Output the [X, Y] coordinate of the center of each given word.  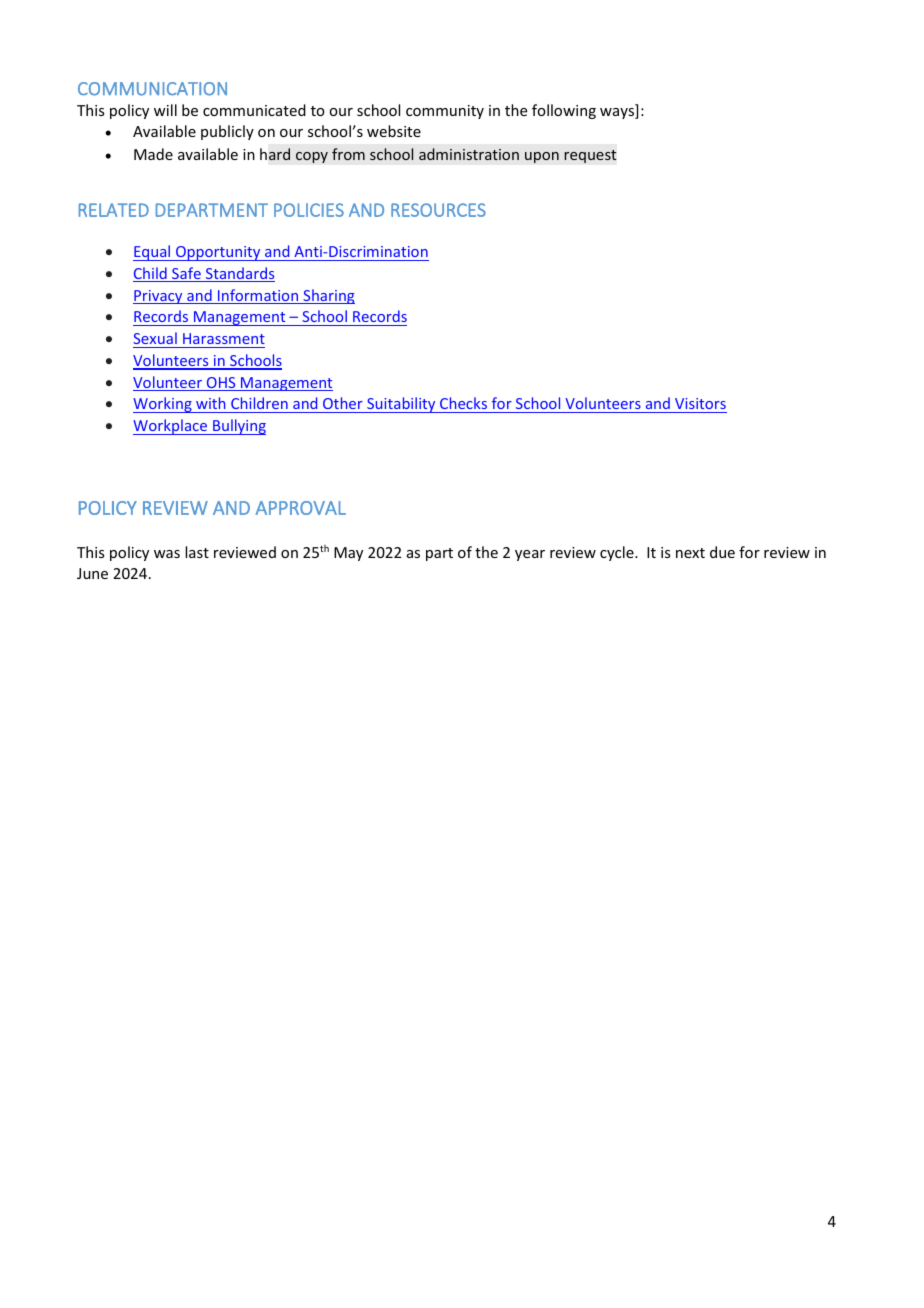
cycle [618, 553]
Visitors [700, 405]
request [590, 156]
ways [618, 113]
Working [163, 405]
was [167, 554]
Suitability [401, 405]
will [165, 110]
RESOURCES [438, 210]
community [445, 112]
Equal [153, 253]
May [348, 554]
